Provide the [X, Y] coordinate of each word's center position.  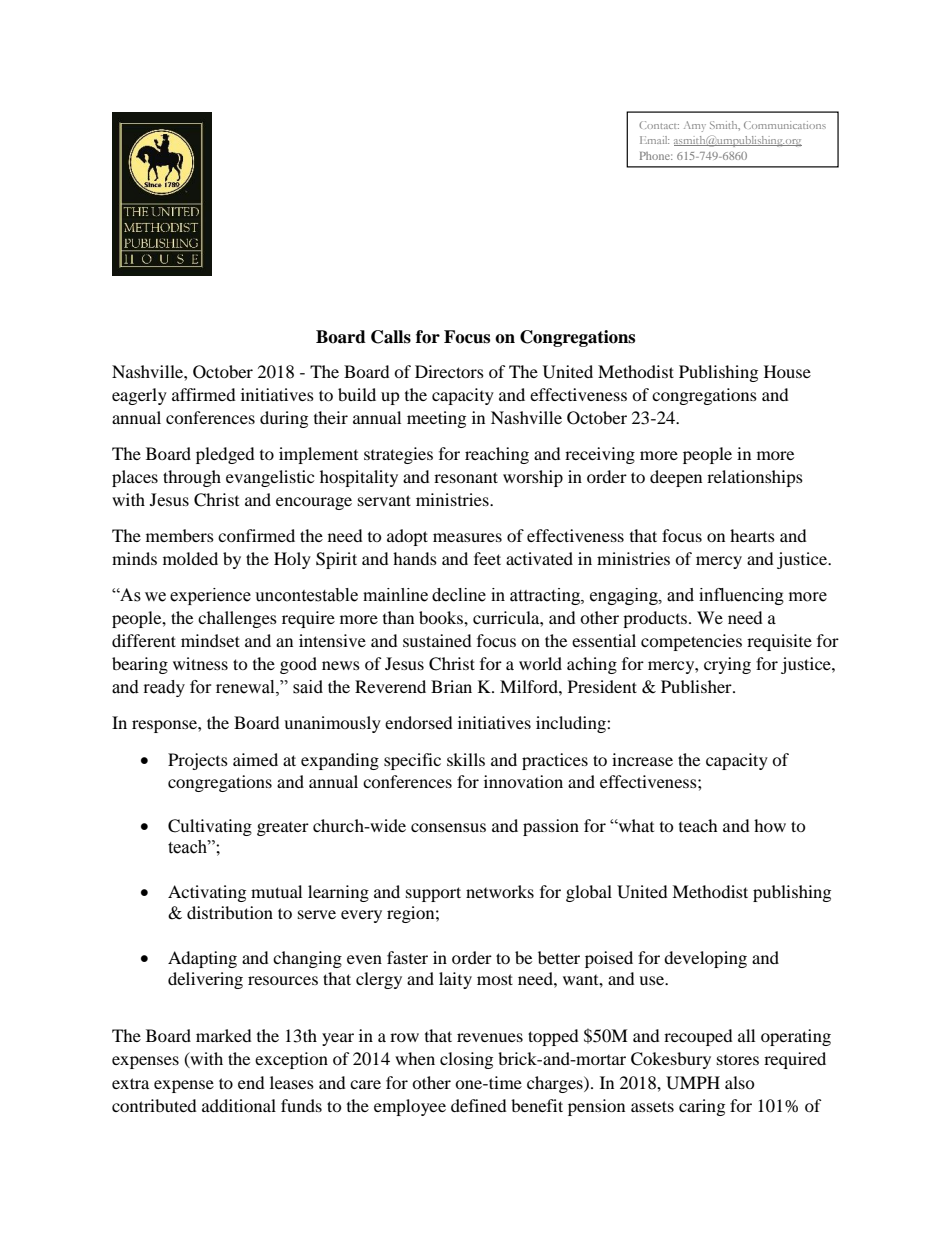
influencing [741, 596]
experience [210, 596]
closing [466, 1060]
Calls [391, 337]
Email [654, 140]
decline [459, 595]
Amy [695, 126]
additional [239, 1105]
